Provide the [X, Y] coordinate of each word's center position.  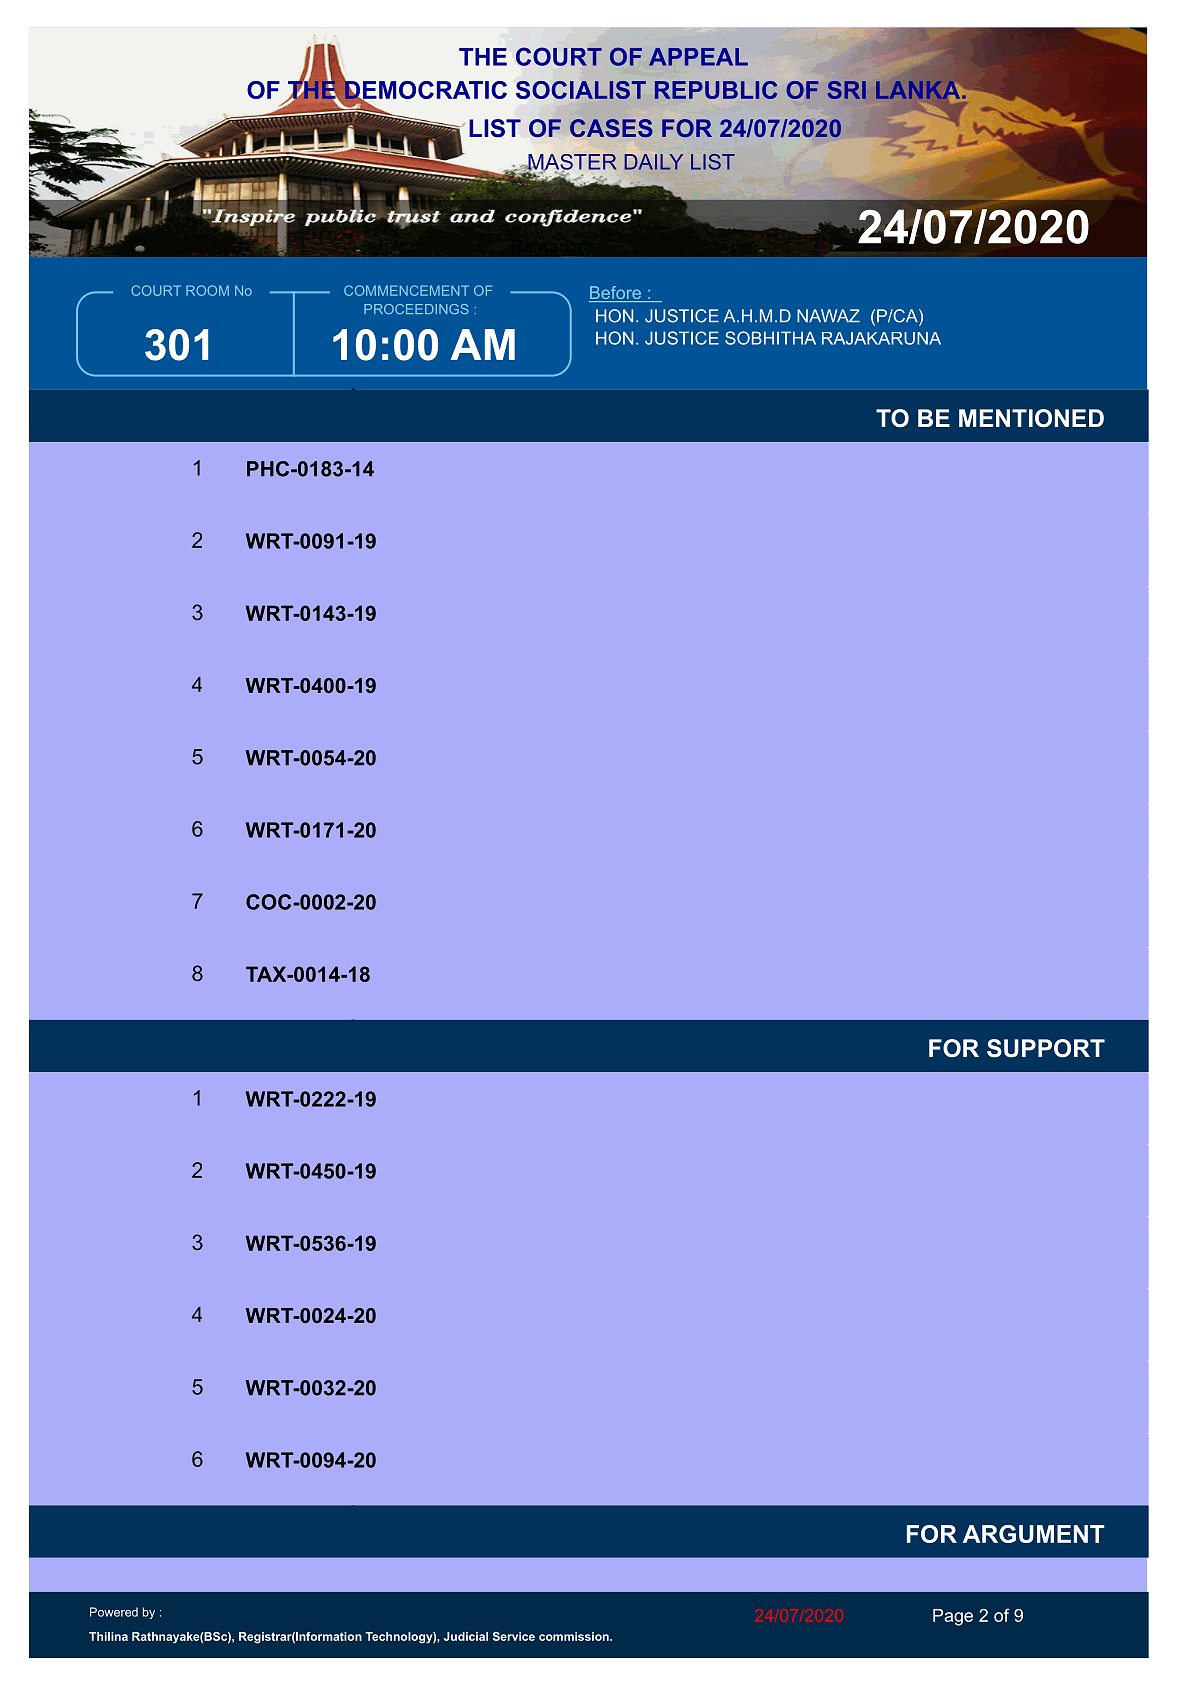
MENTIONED [1031, 418]
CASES [611, 128]
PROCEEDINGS [416, 309]
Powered [114, 1612]
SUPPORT [1046, 1048]
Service [514, 1636]
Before [616, 294]
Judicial [466, 1636]
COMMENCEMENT [406, 290]
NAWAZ [828, 315]
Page [953, 1617]
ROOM [207, 290]
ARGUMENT [1034, 1534]
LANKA [917, 90]
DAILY [654, 162]
